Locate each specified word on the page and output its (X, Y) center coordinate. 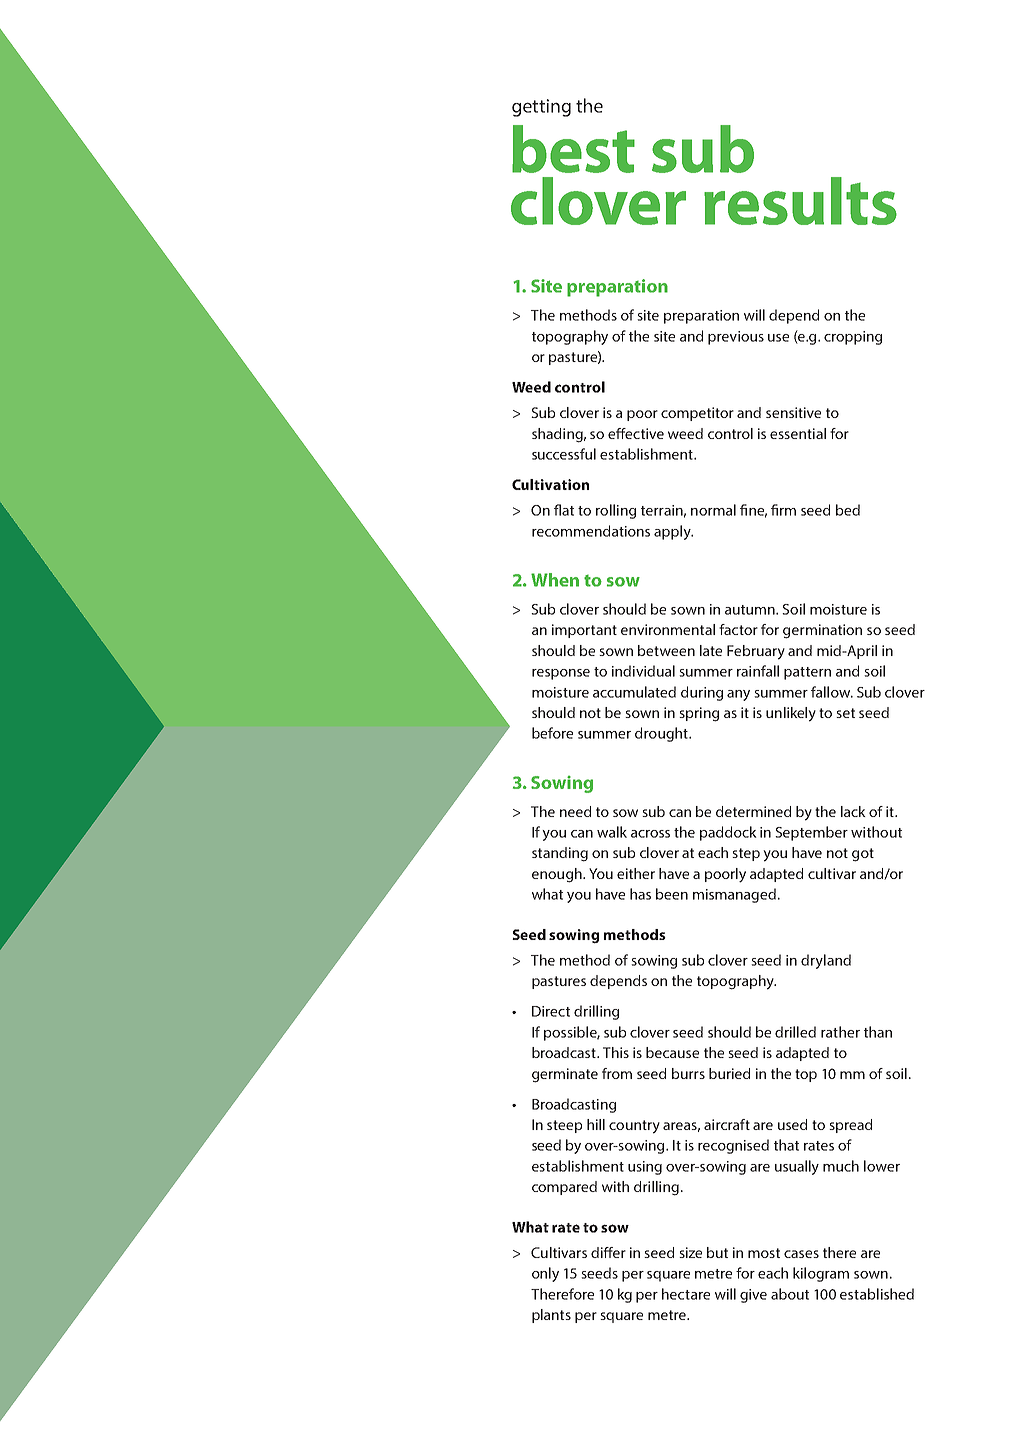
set (845, 713)
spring (699, 714)
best (573, 149)
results (800, 201)
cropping (853, 338)
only (545, 1274)
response (561, 674)
